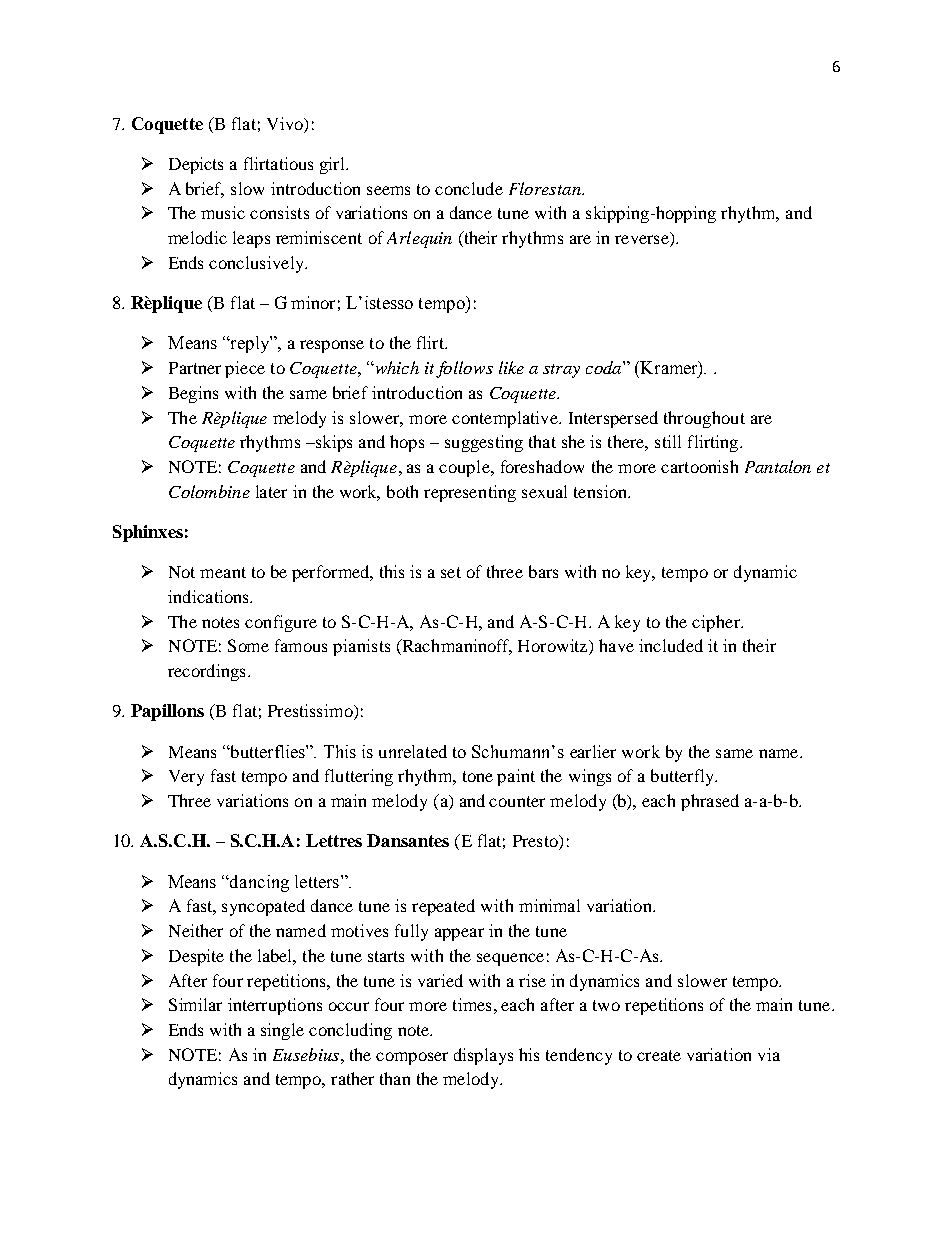 The height and width of the page is (1233, 952). What do you see at coordinates (469, 188) in the page?
I see `conclude` at bounding box center [469, 188].
